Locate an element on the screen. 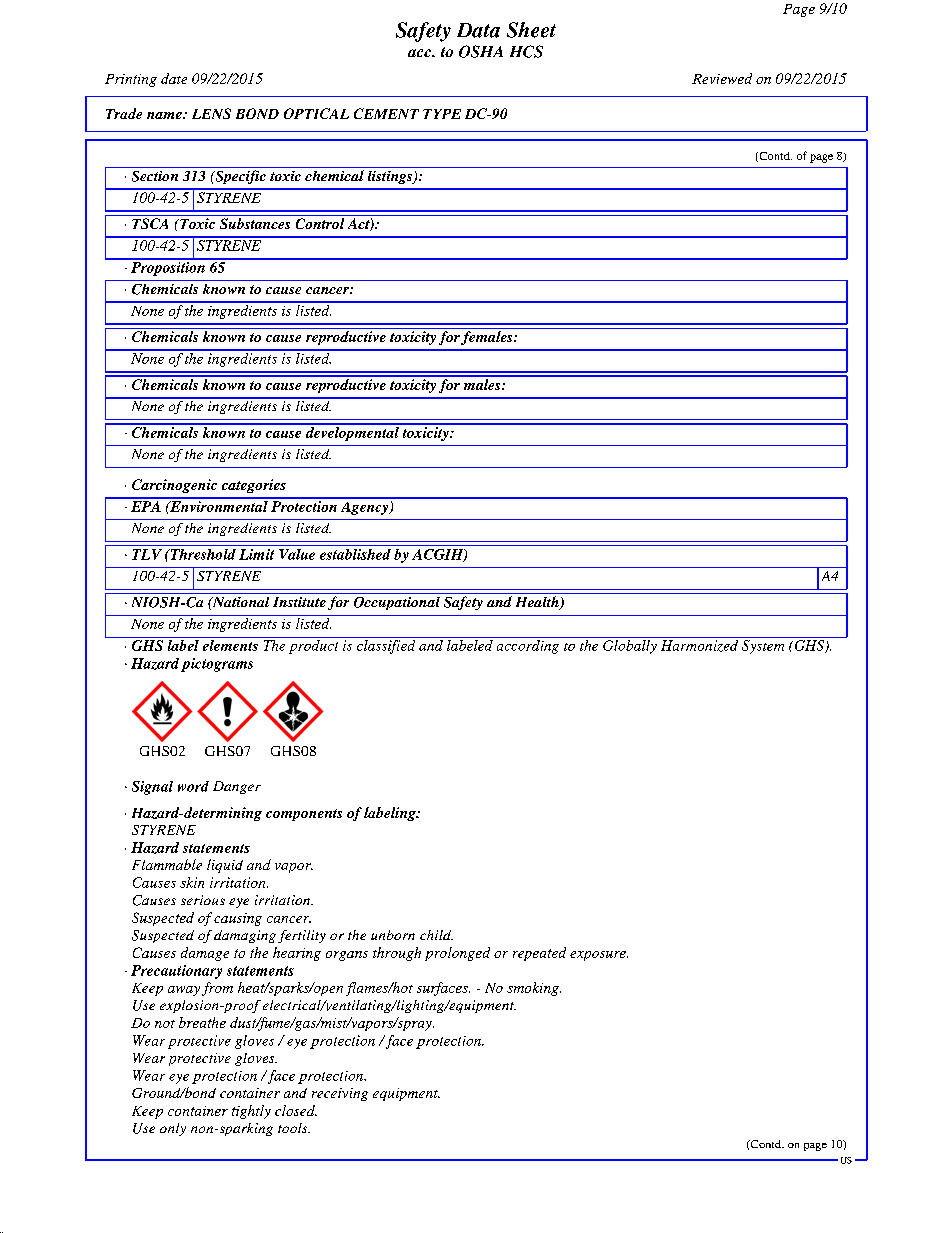  HCS is located at coordinates (526, 51).
